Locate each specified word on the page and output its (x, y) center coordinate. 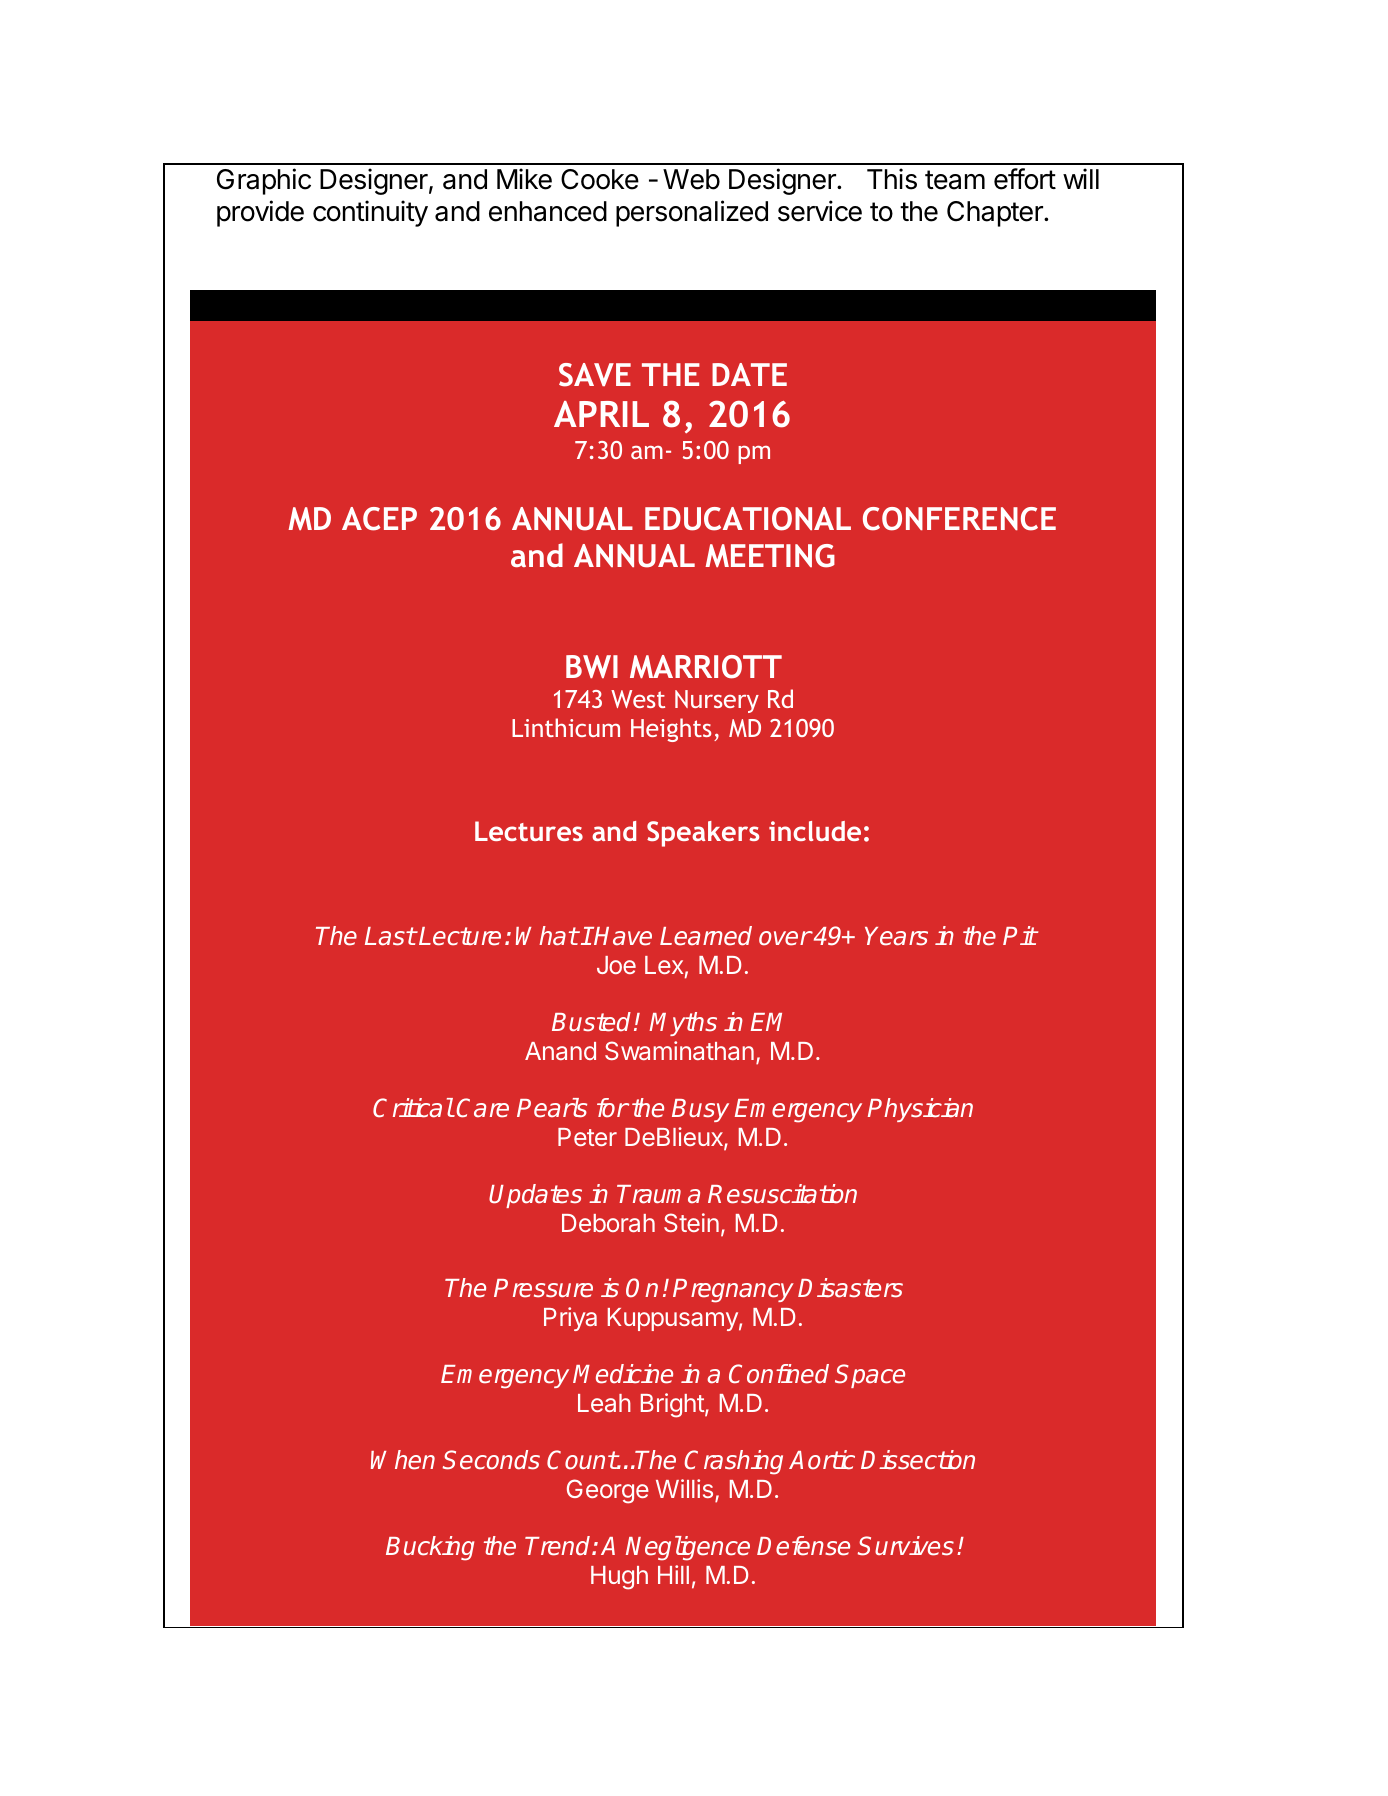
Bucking (430, 1548)
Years (896, 936)
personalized (692, 213)
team (955, 180)
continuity (370, 213)
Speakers (703, 834)
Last (390, 936)
